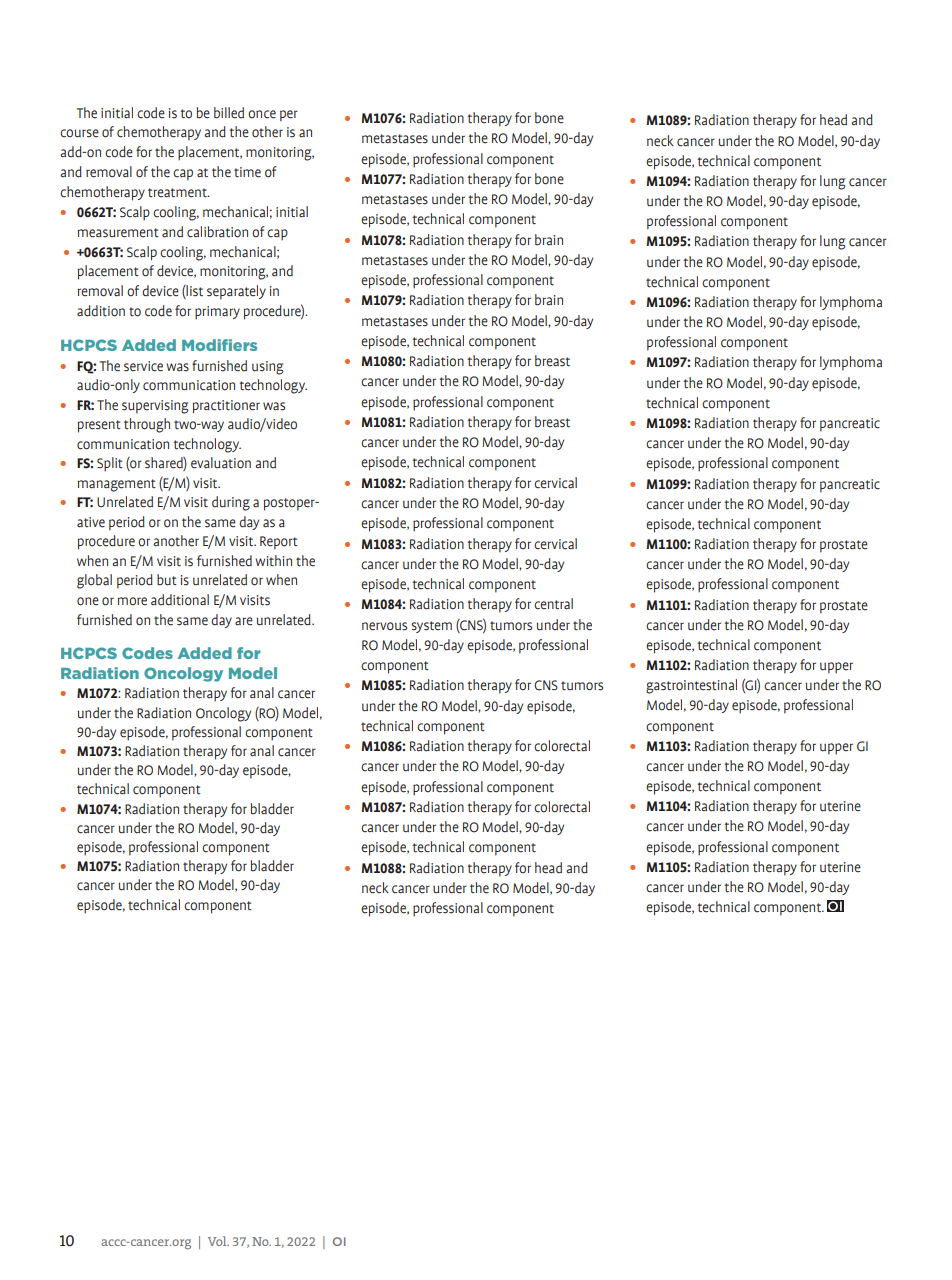  I want to click on central, so click(553, 604).
